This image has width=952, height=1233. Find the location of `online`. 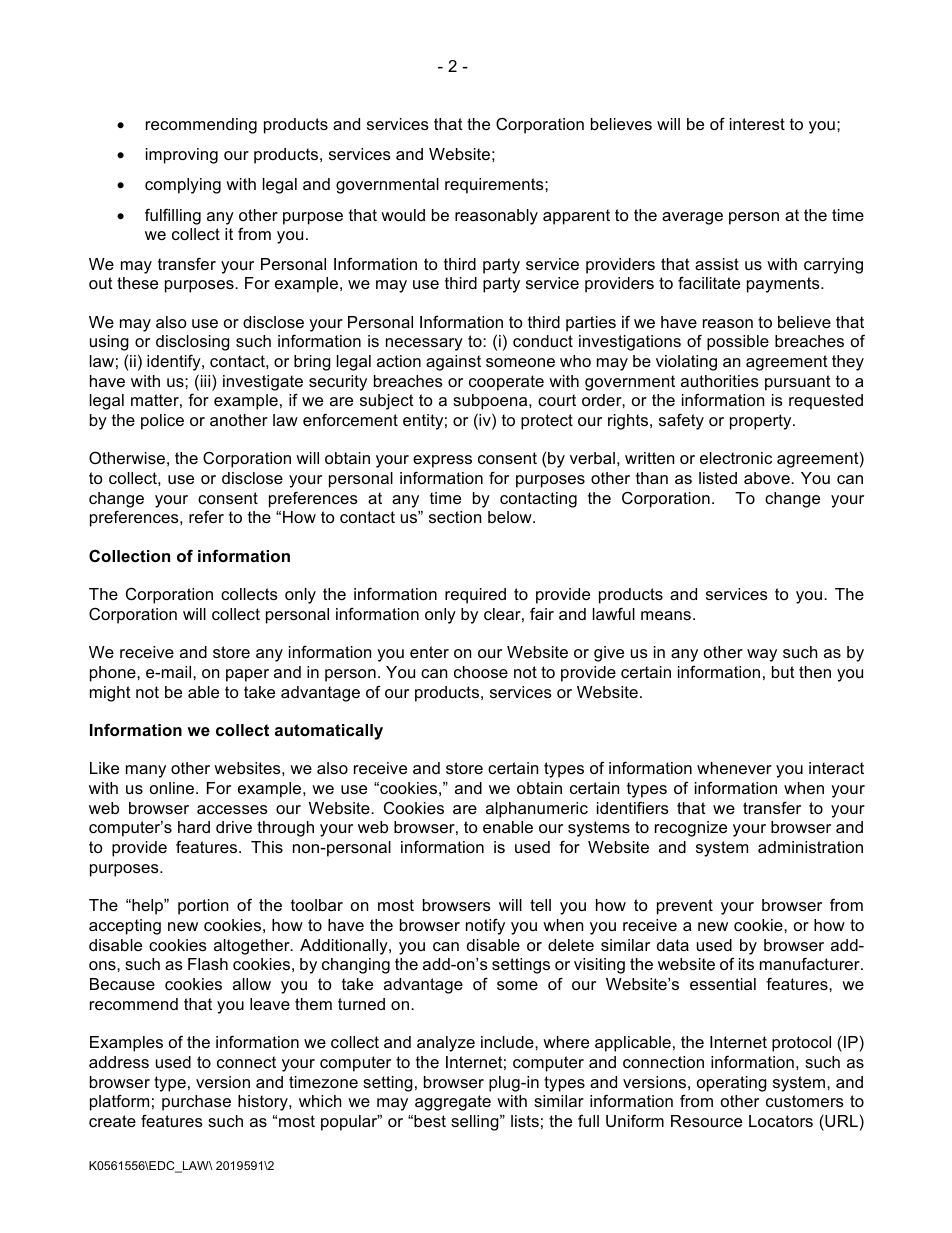

online is located at coordinates (173, 788).
